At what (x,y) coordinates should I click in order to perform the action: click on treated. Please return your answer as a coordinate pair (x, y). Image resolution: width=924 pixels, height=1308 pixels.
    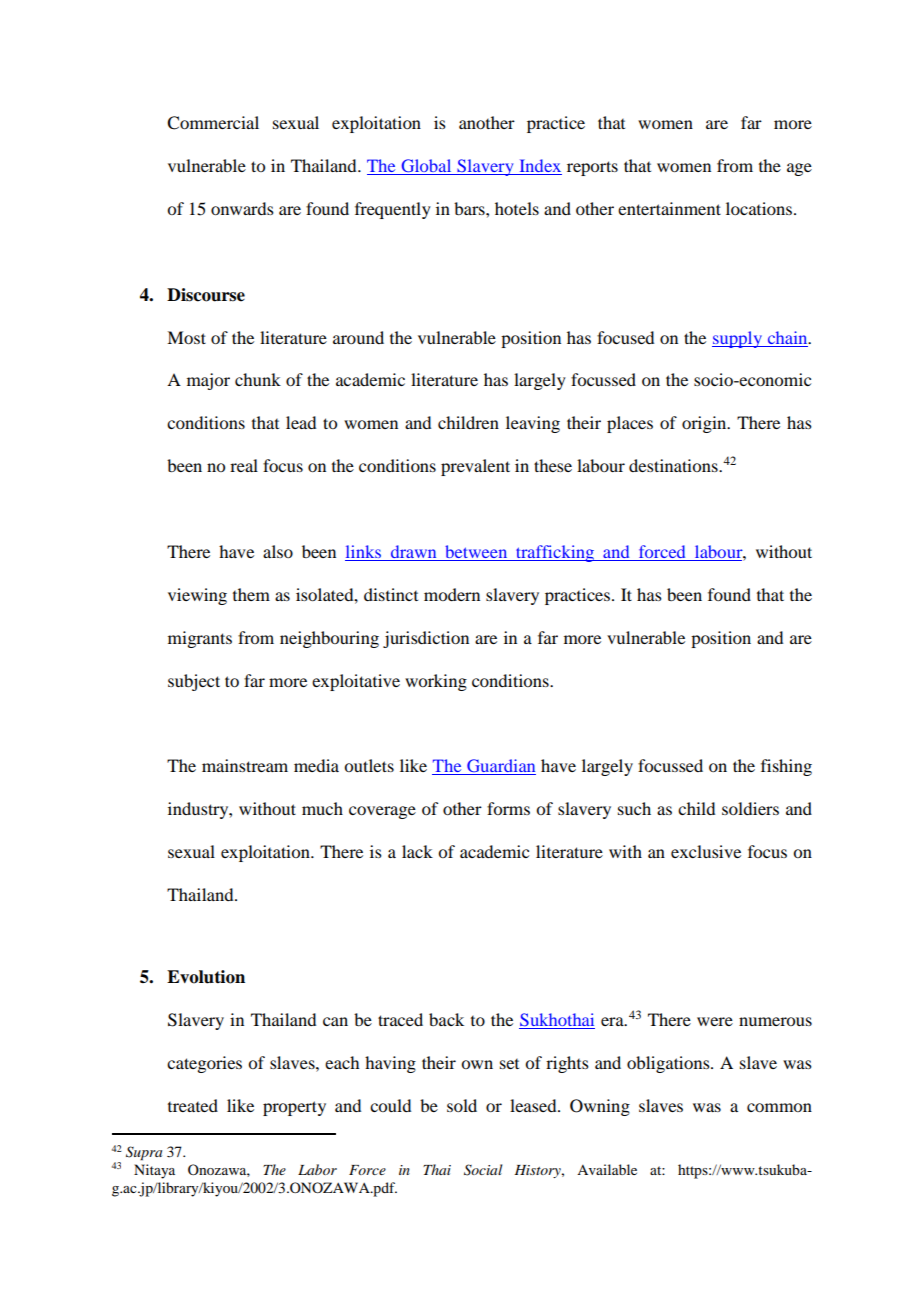
    Looking at the image, I should click on (193, 1105).
